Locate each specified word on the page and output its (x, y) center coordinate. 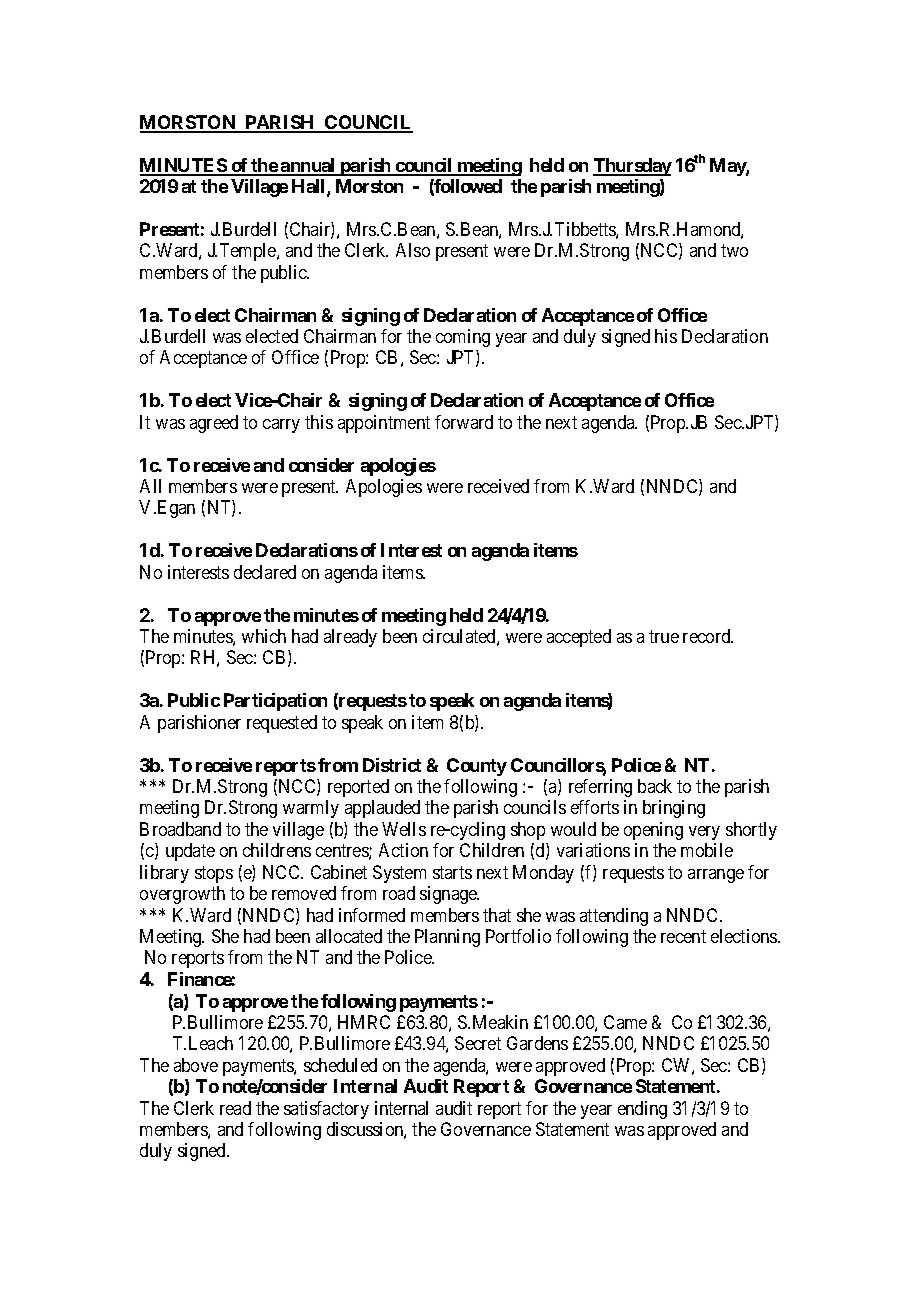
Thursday (632, 167)
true (664, 636)
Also (413, 250)
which (264, 636)
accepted (579, 638)
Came (625, 1022)
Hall (310, 187)
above (196, 1065)
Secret (478, 1043)
